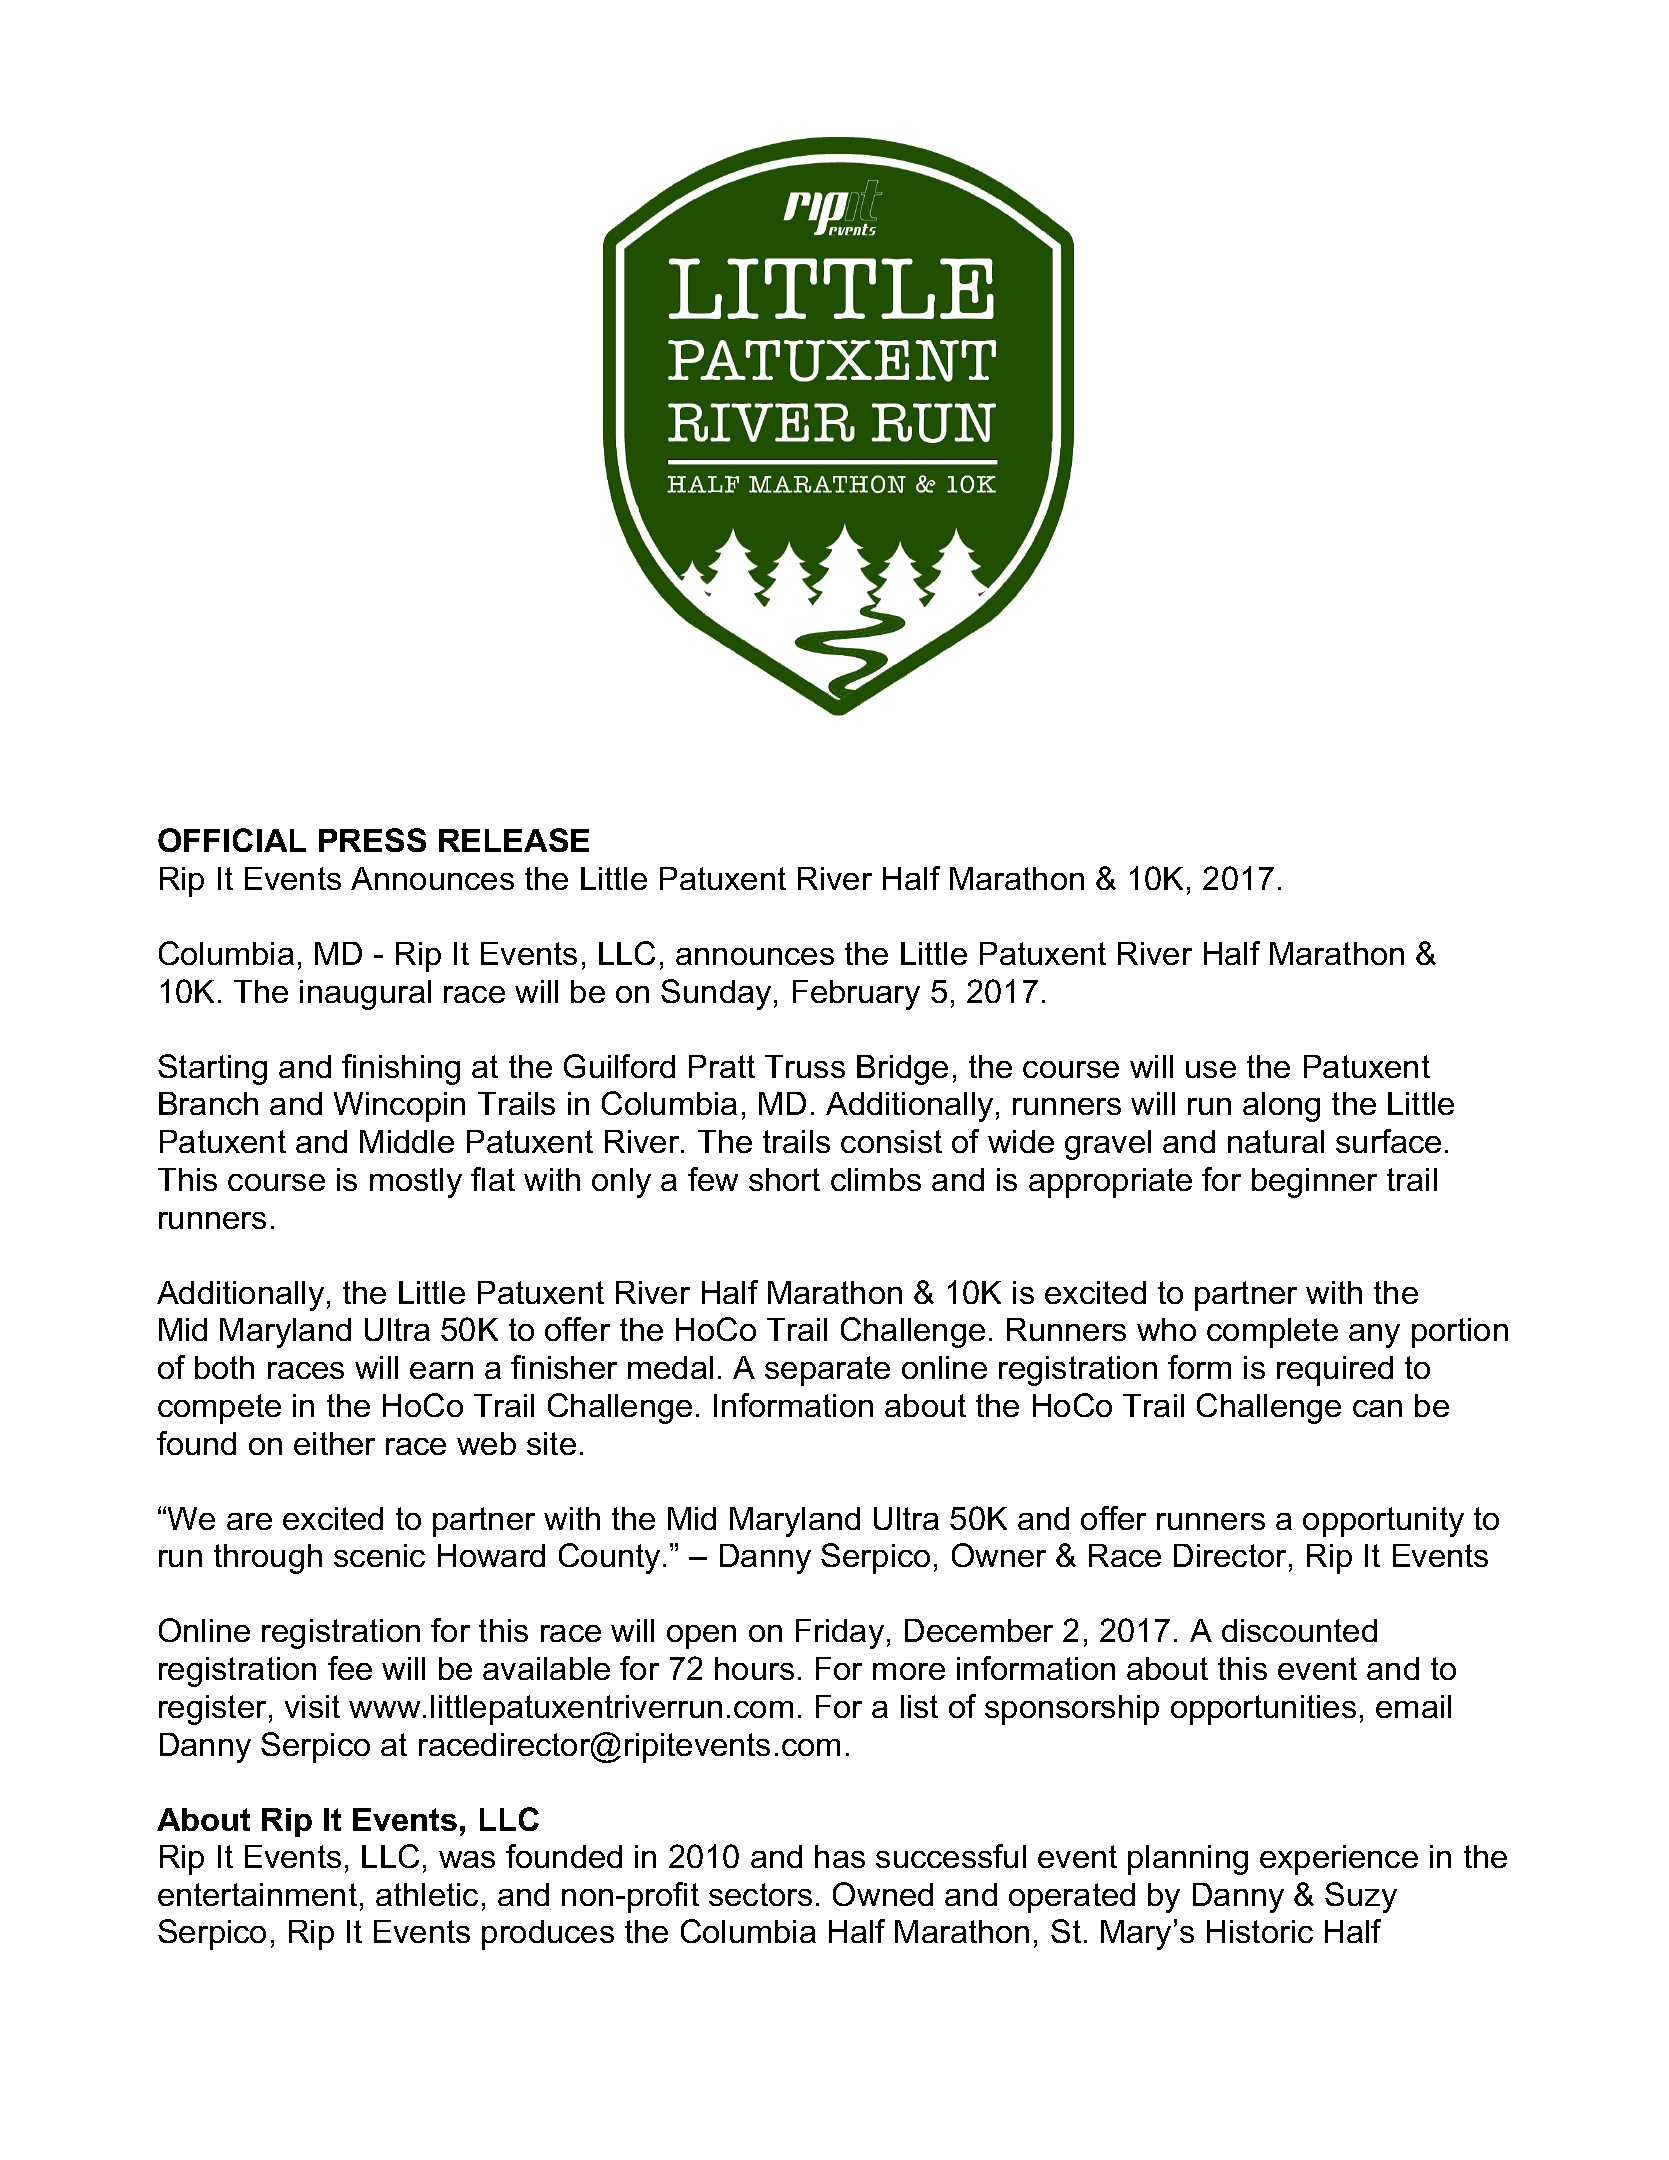 Image resolution: width=1669 pixels, height=2160 pixels. What do you see at coordinates (427, 1894) in the document?
I see `athletic` at bounding box center [427, 1894].
